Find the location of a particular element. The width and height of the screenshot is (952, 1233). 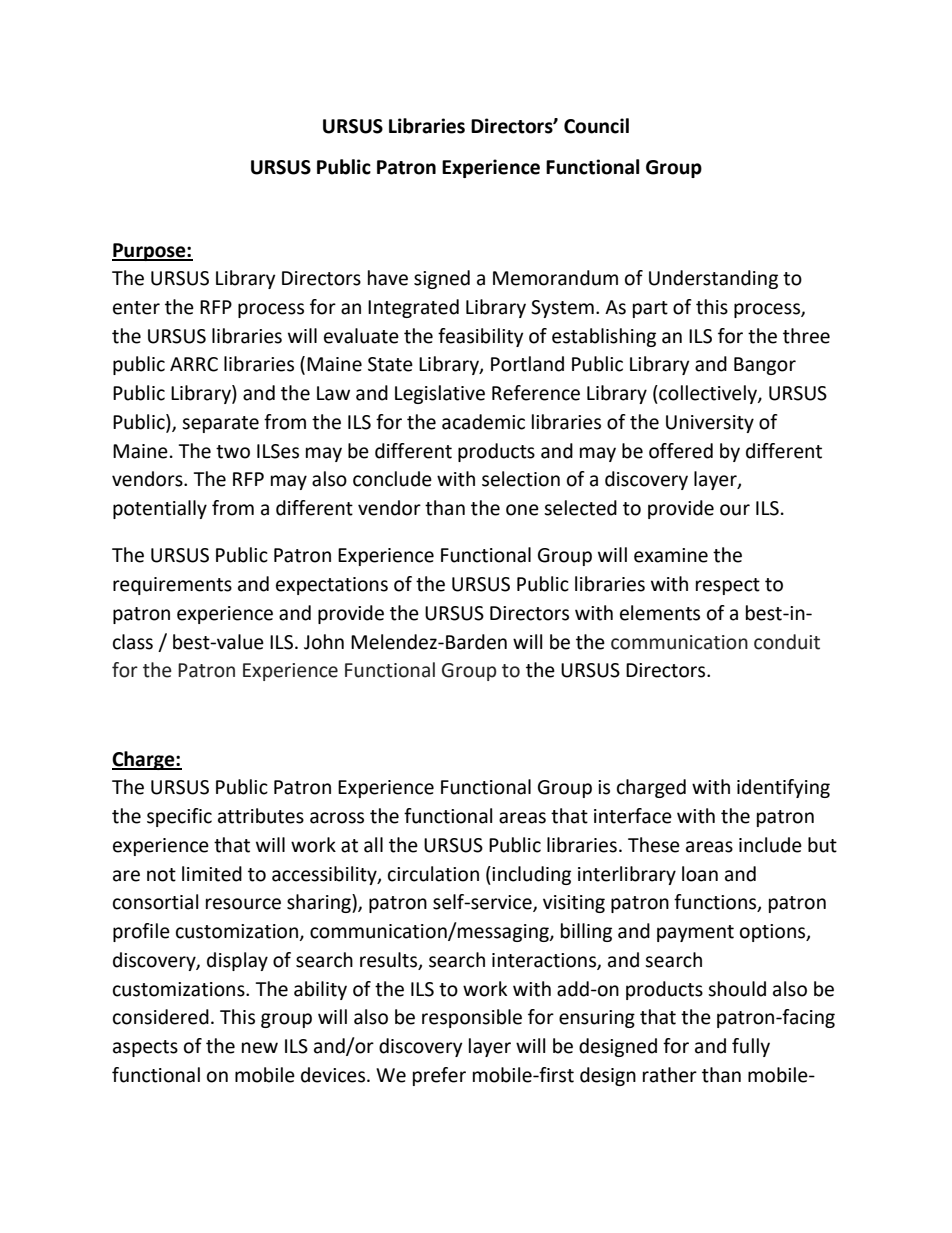

new is located at coordinates (260, 1048).
